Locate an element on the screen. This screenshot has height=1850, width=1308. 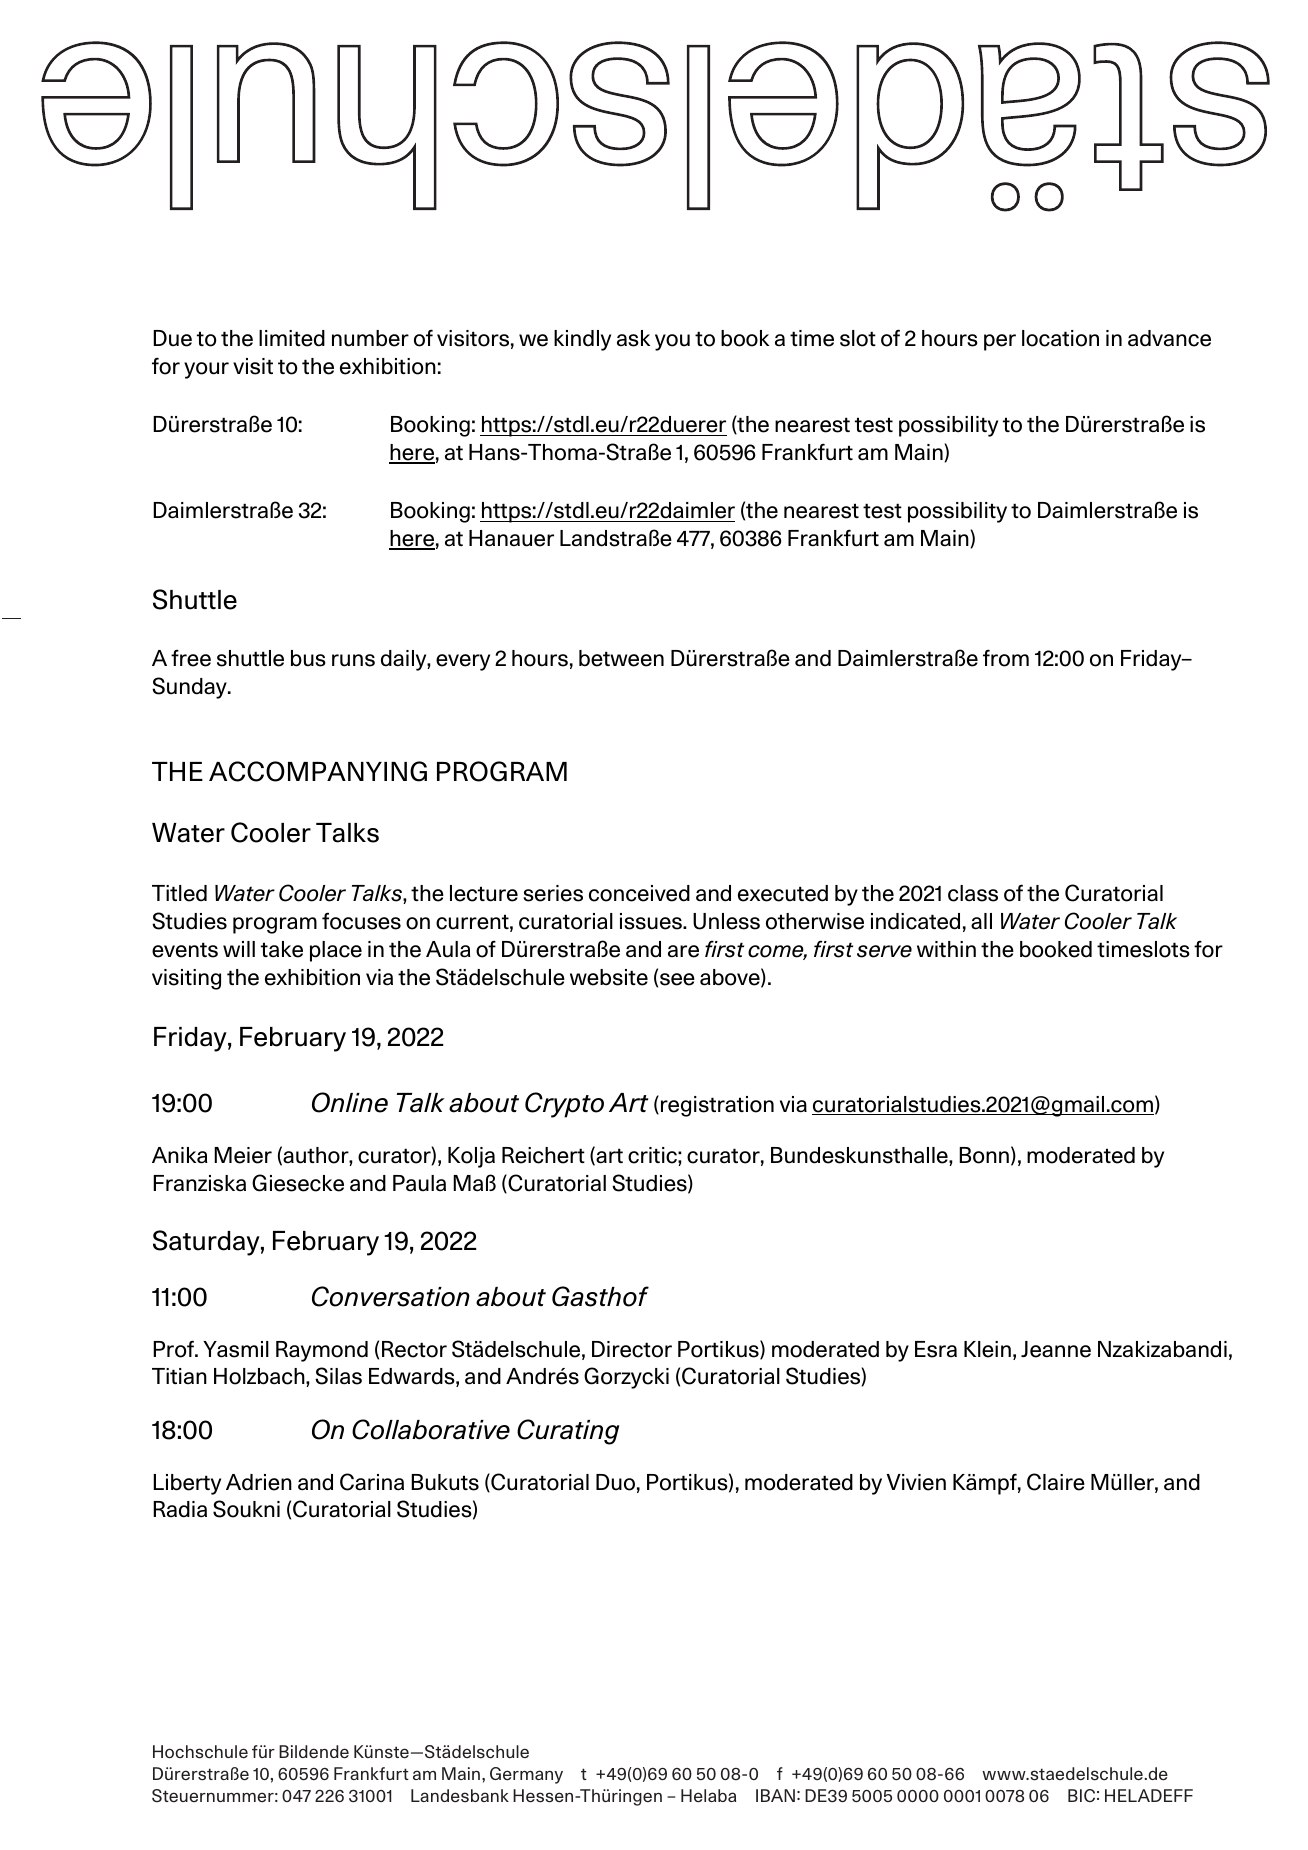
Crypto is located at coordinates (564, 1105).
